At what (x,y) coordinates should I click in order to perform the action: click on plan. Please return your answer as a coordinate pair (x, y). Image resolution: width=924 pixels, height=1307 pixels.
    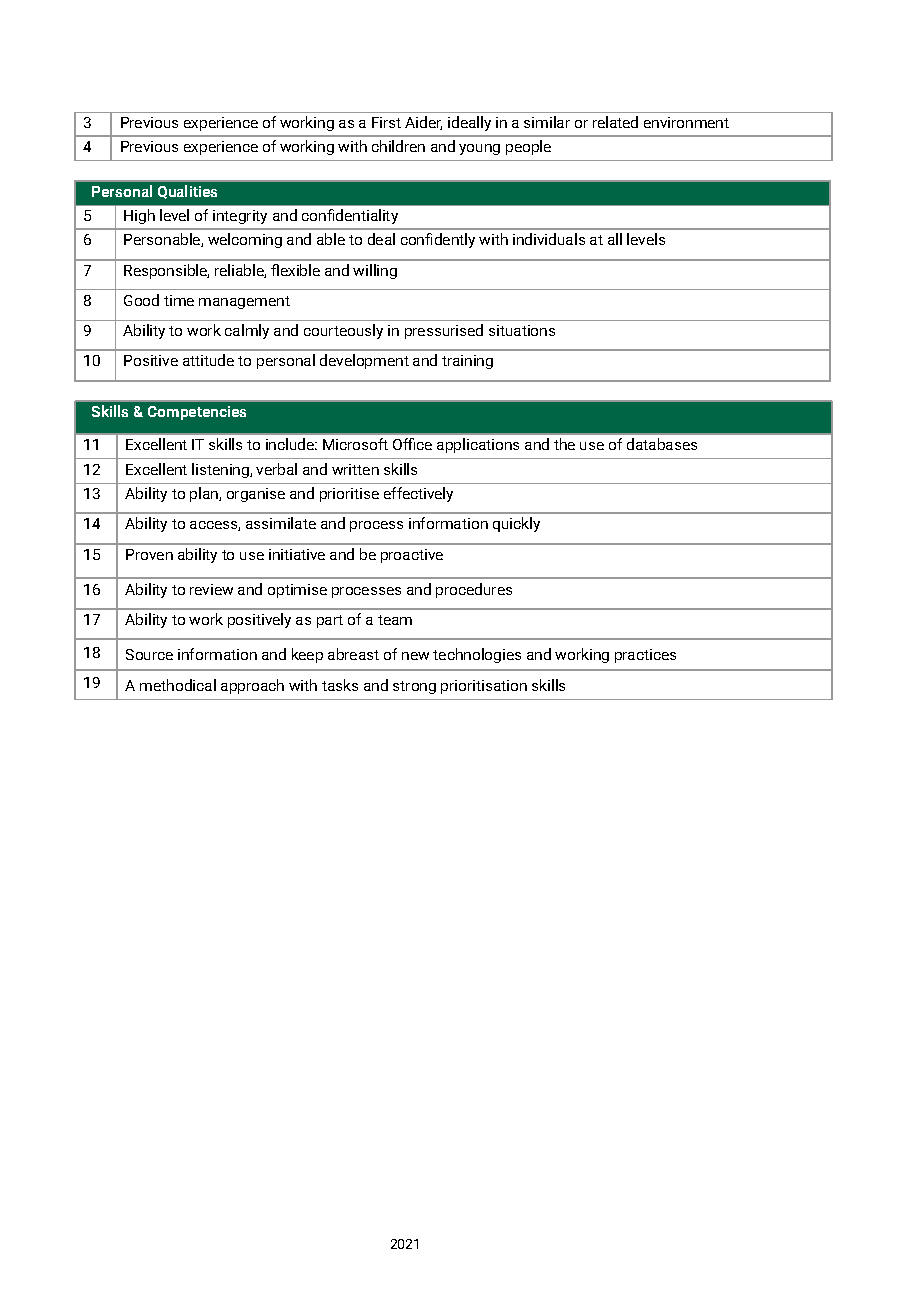
    Looking at the image, I should click on (205, 494).
